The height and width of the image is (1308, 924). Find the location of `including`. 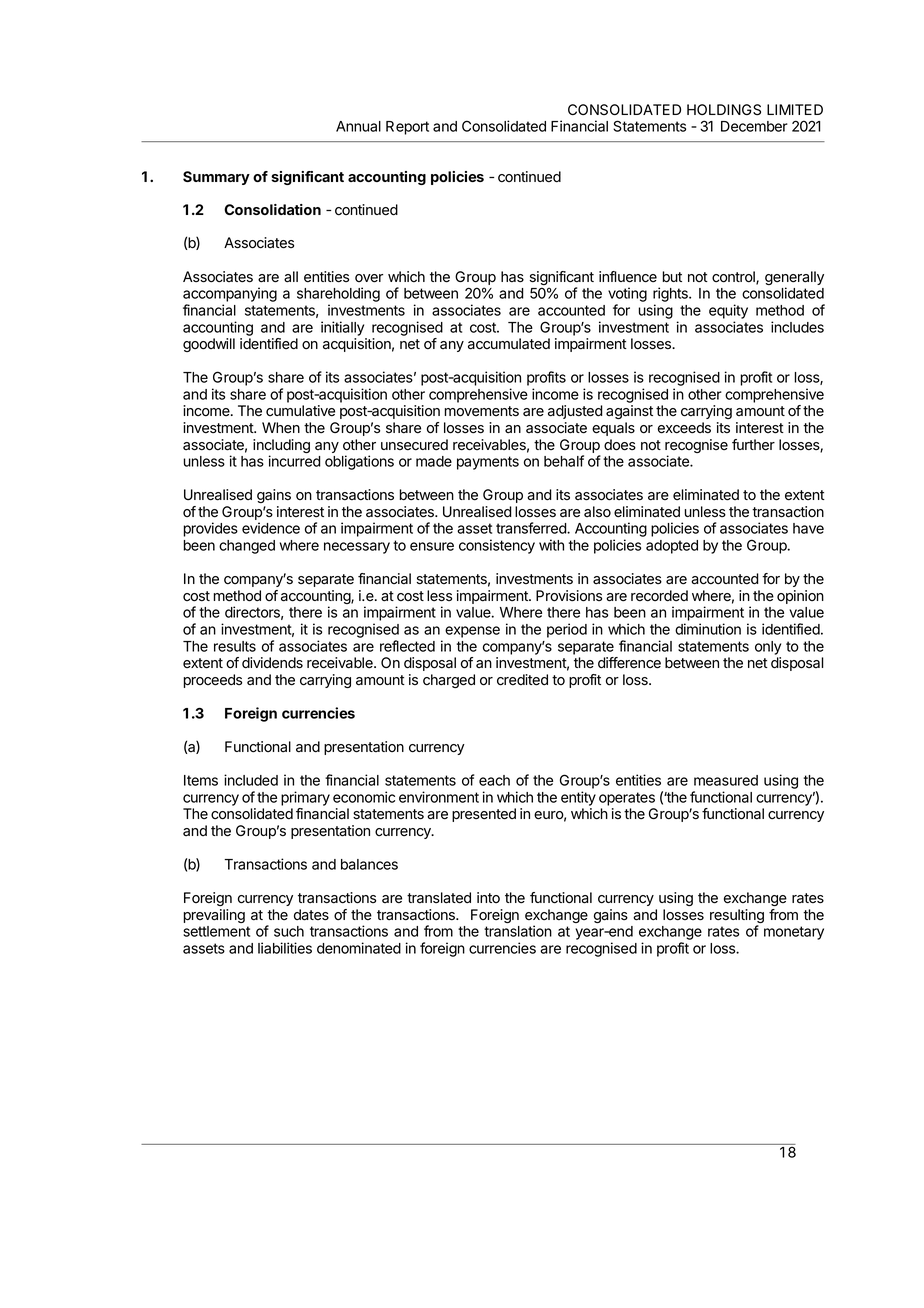

including is located at coordinates (281, 447).
